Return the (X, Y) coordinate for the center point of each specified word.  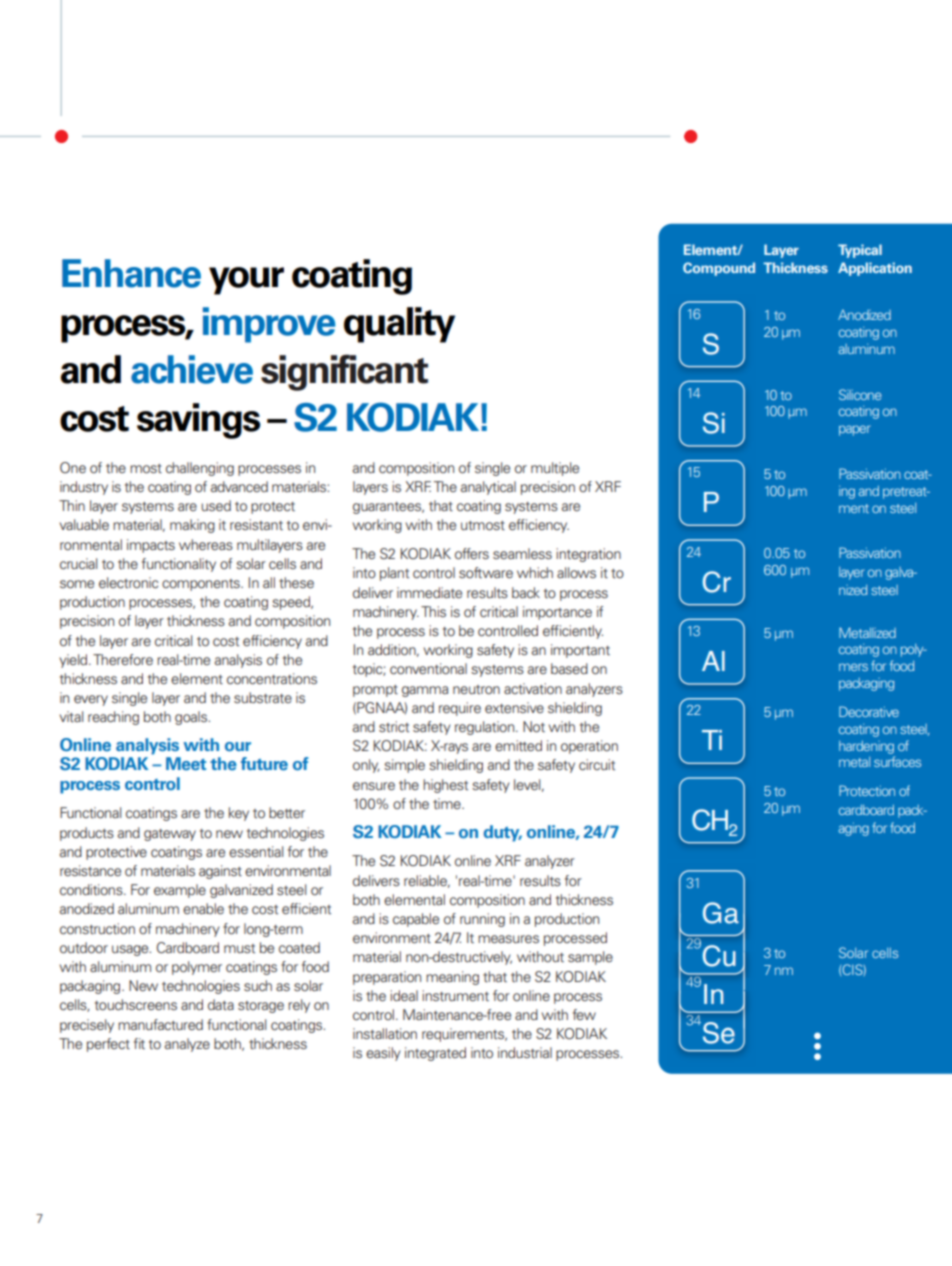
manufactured (160, 1024)
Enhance (131, 273)
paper (855, 430)
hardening (866, 747)
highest (445, 786)
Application (875, 269)
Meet (186, 764)
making (192, 526)
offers (472, 553)
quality (399, 325)
